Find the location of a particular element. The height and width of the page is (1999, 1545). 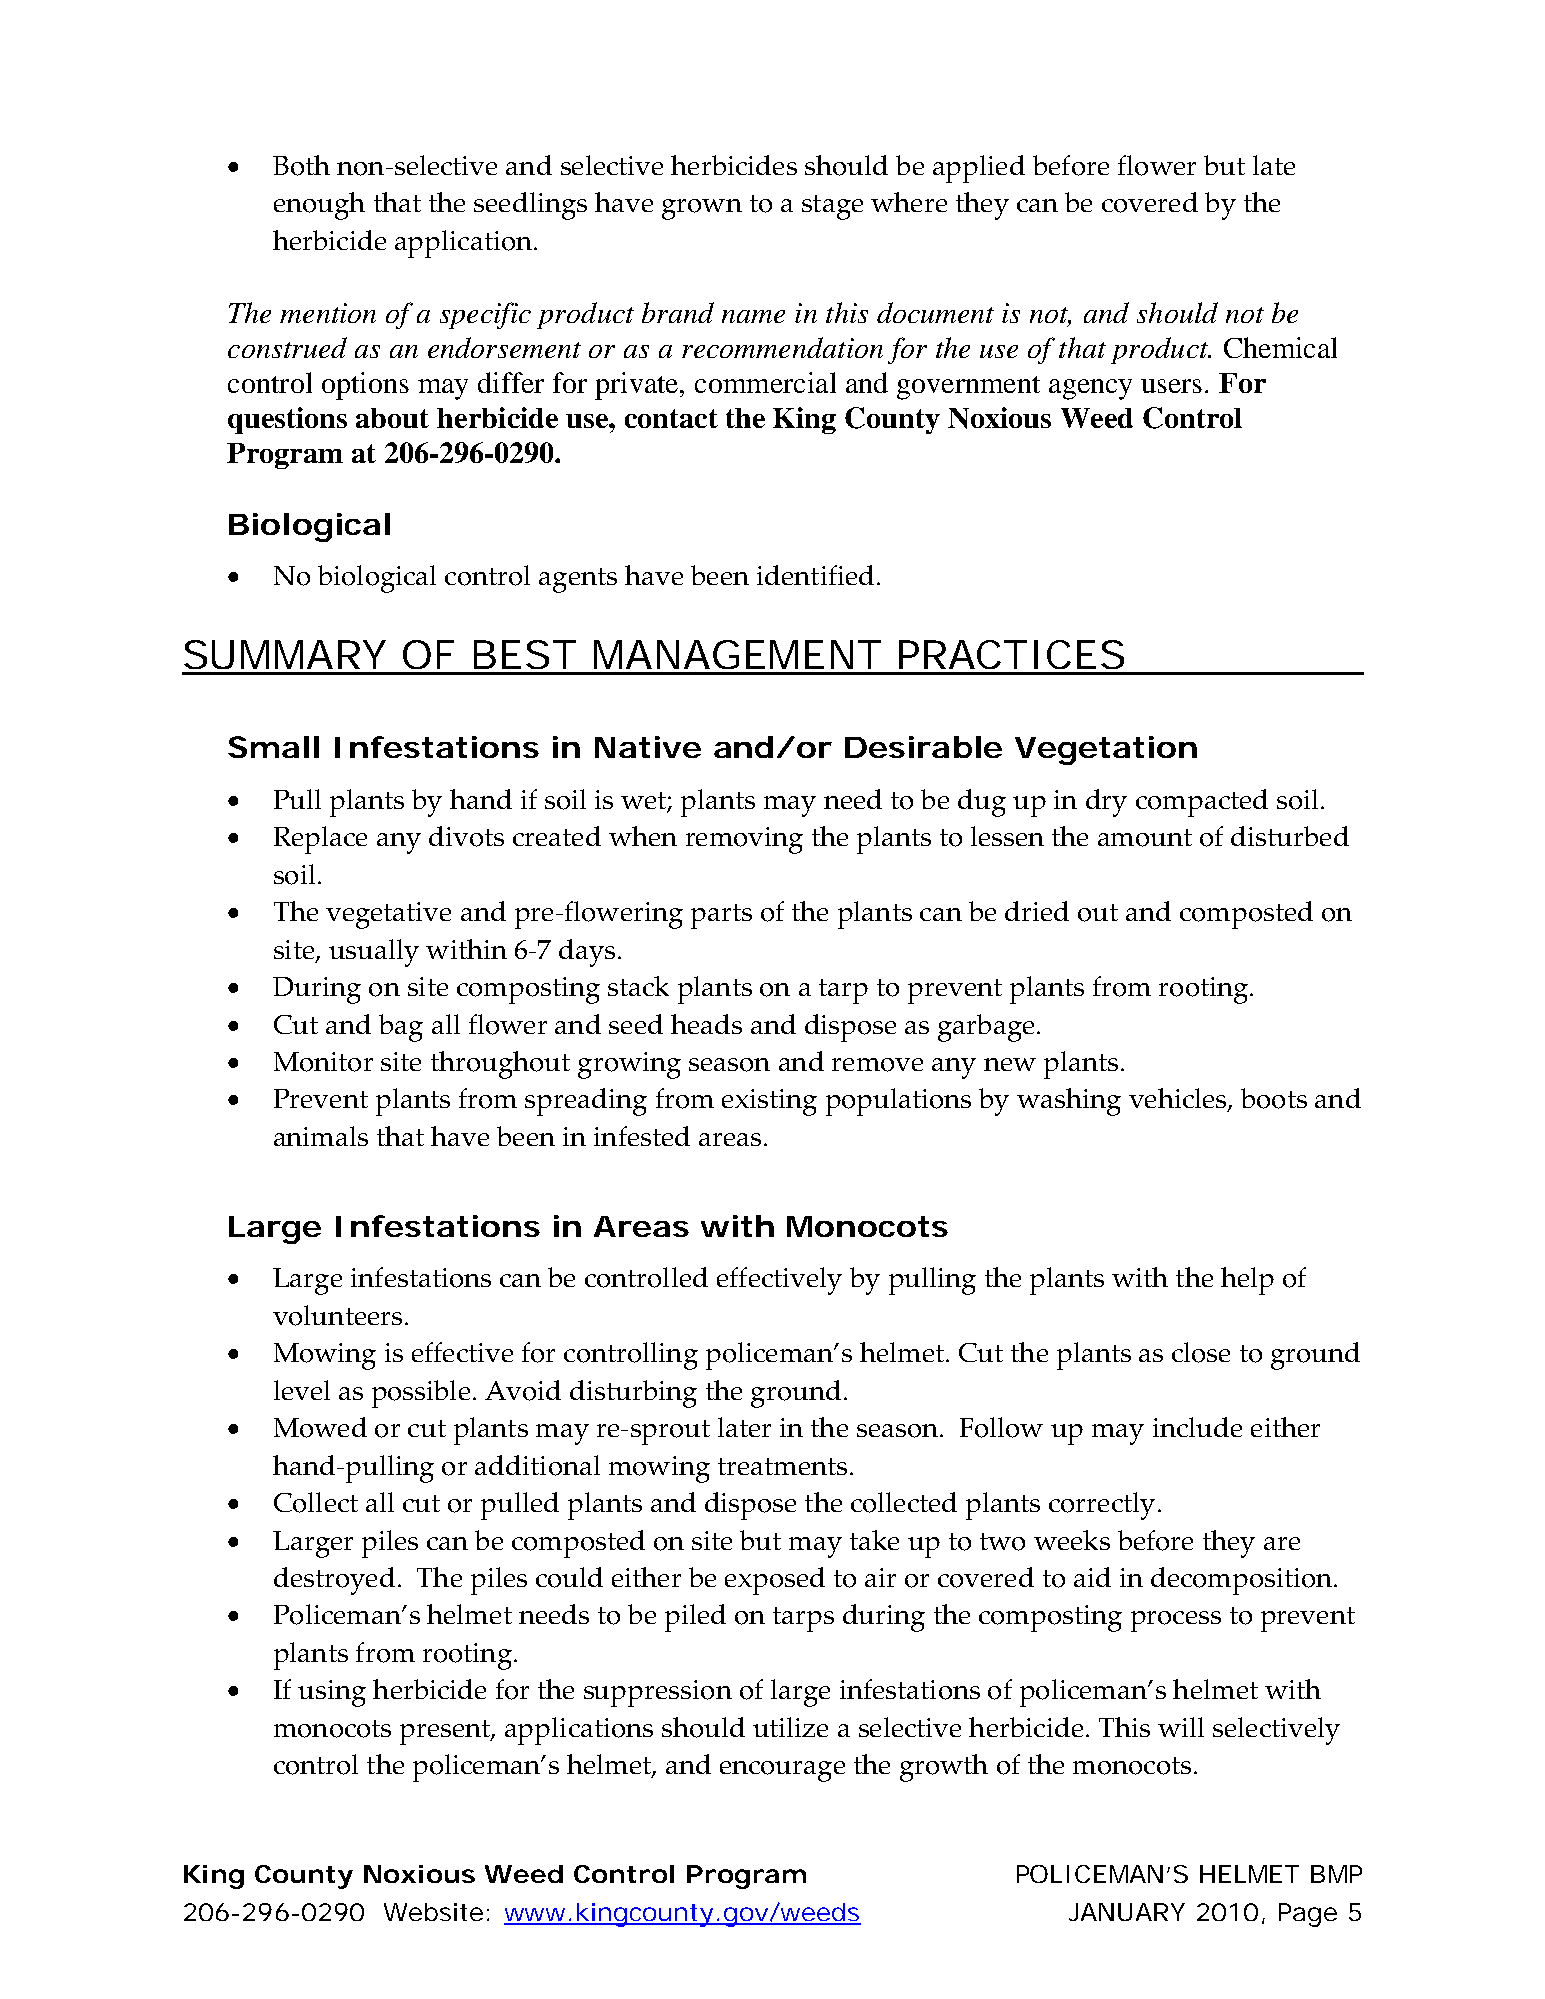

using is located at coordinates (332, 1693).
